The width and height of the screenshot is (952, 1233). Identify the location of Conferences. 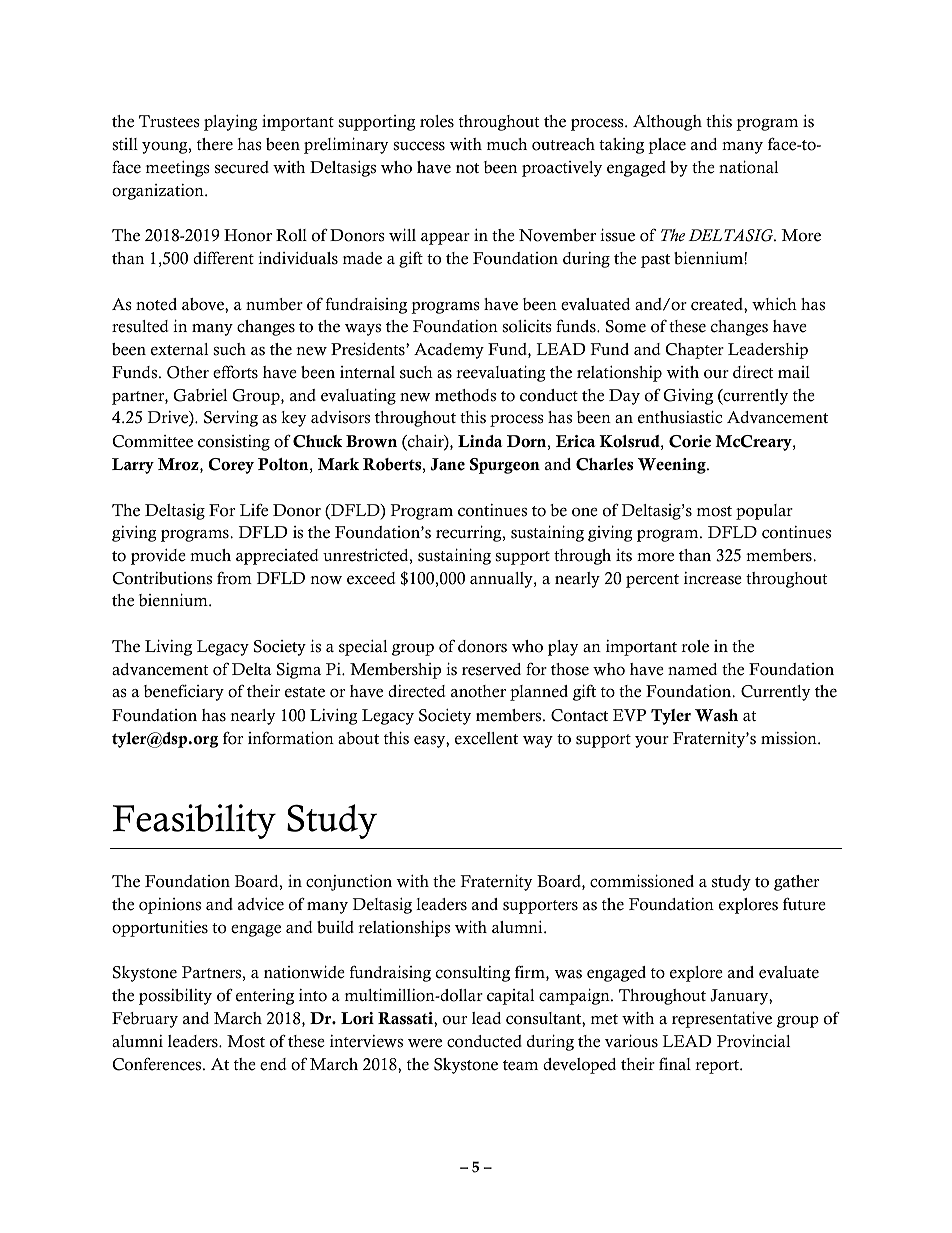
(158, 1064).
